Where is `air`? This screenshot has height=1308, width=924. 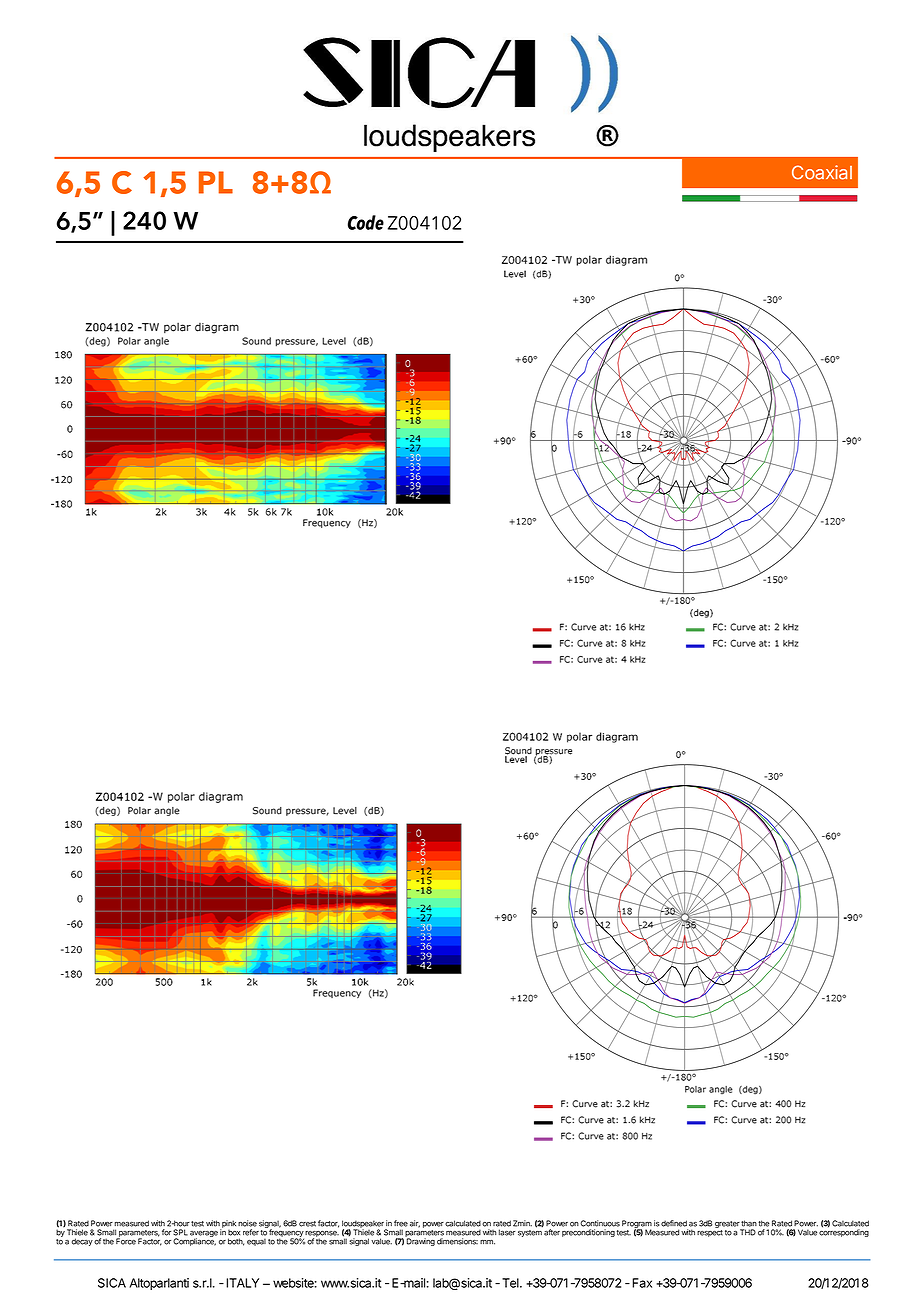 air is located at coordinates (415, 1224).
